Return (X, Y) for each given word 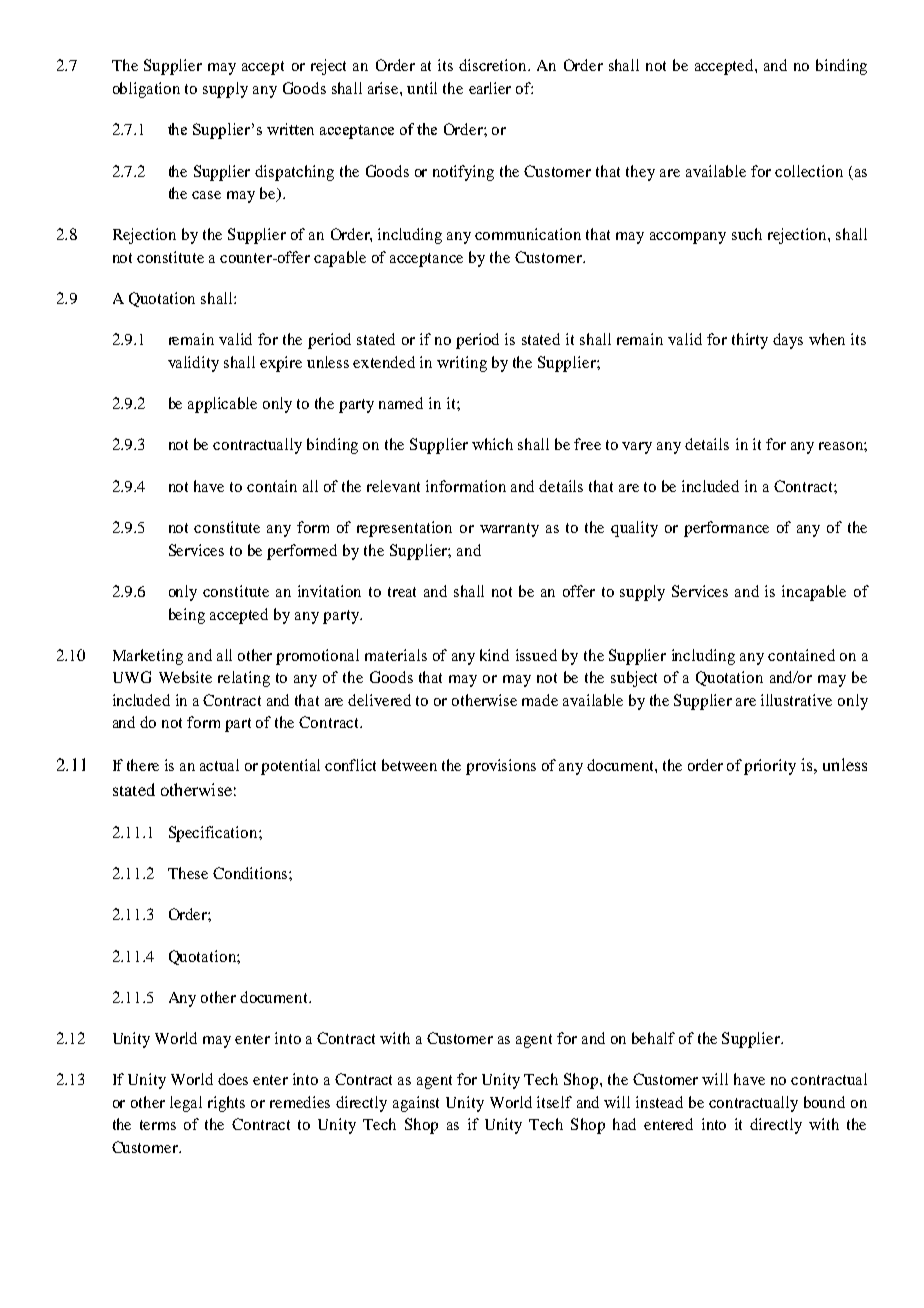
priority (770, 767)
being (187, 616)
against (416, 1104)
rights (226, 1104)
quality (634, 529)
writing (462, 364)
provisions (501, 767)
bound (824, 1102)
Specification (214, 834)
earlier (490, 88)
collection (809, 171)
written (290, 129)
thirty (750, 341)
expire (281, 364)
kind (494, 655)
